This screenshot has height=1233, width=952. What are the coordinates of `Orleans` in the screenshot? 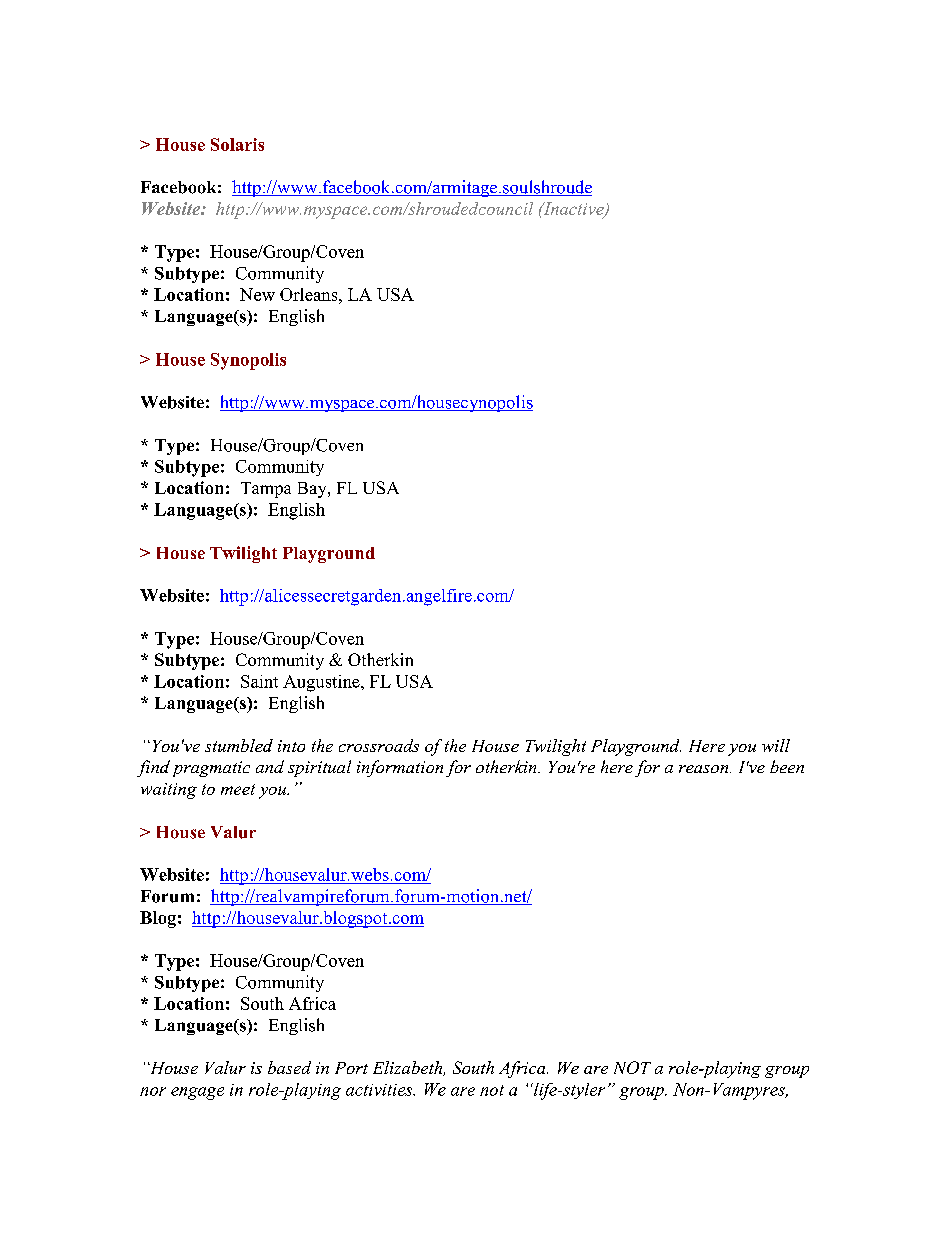 It's located at (310, 294).
